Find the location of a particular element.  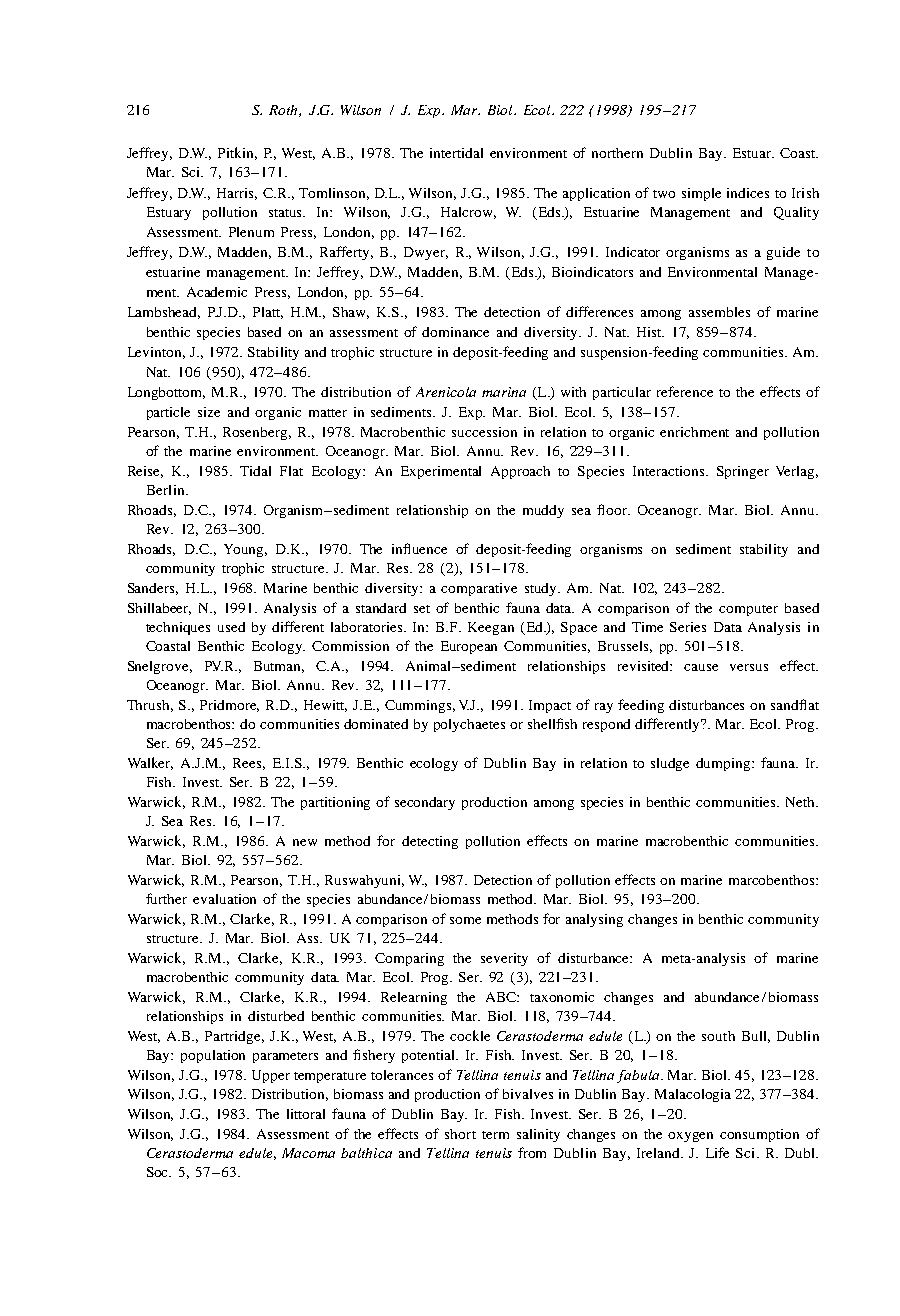

status is located at coordinates (287, 213).
